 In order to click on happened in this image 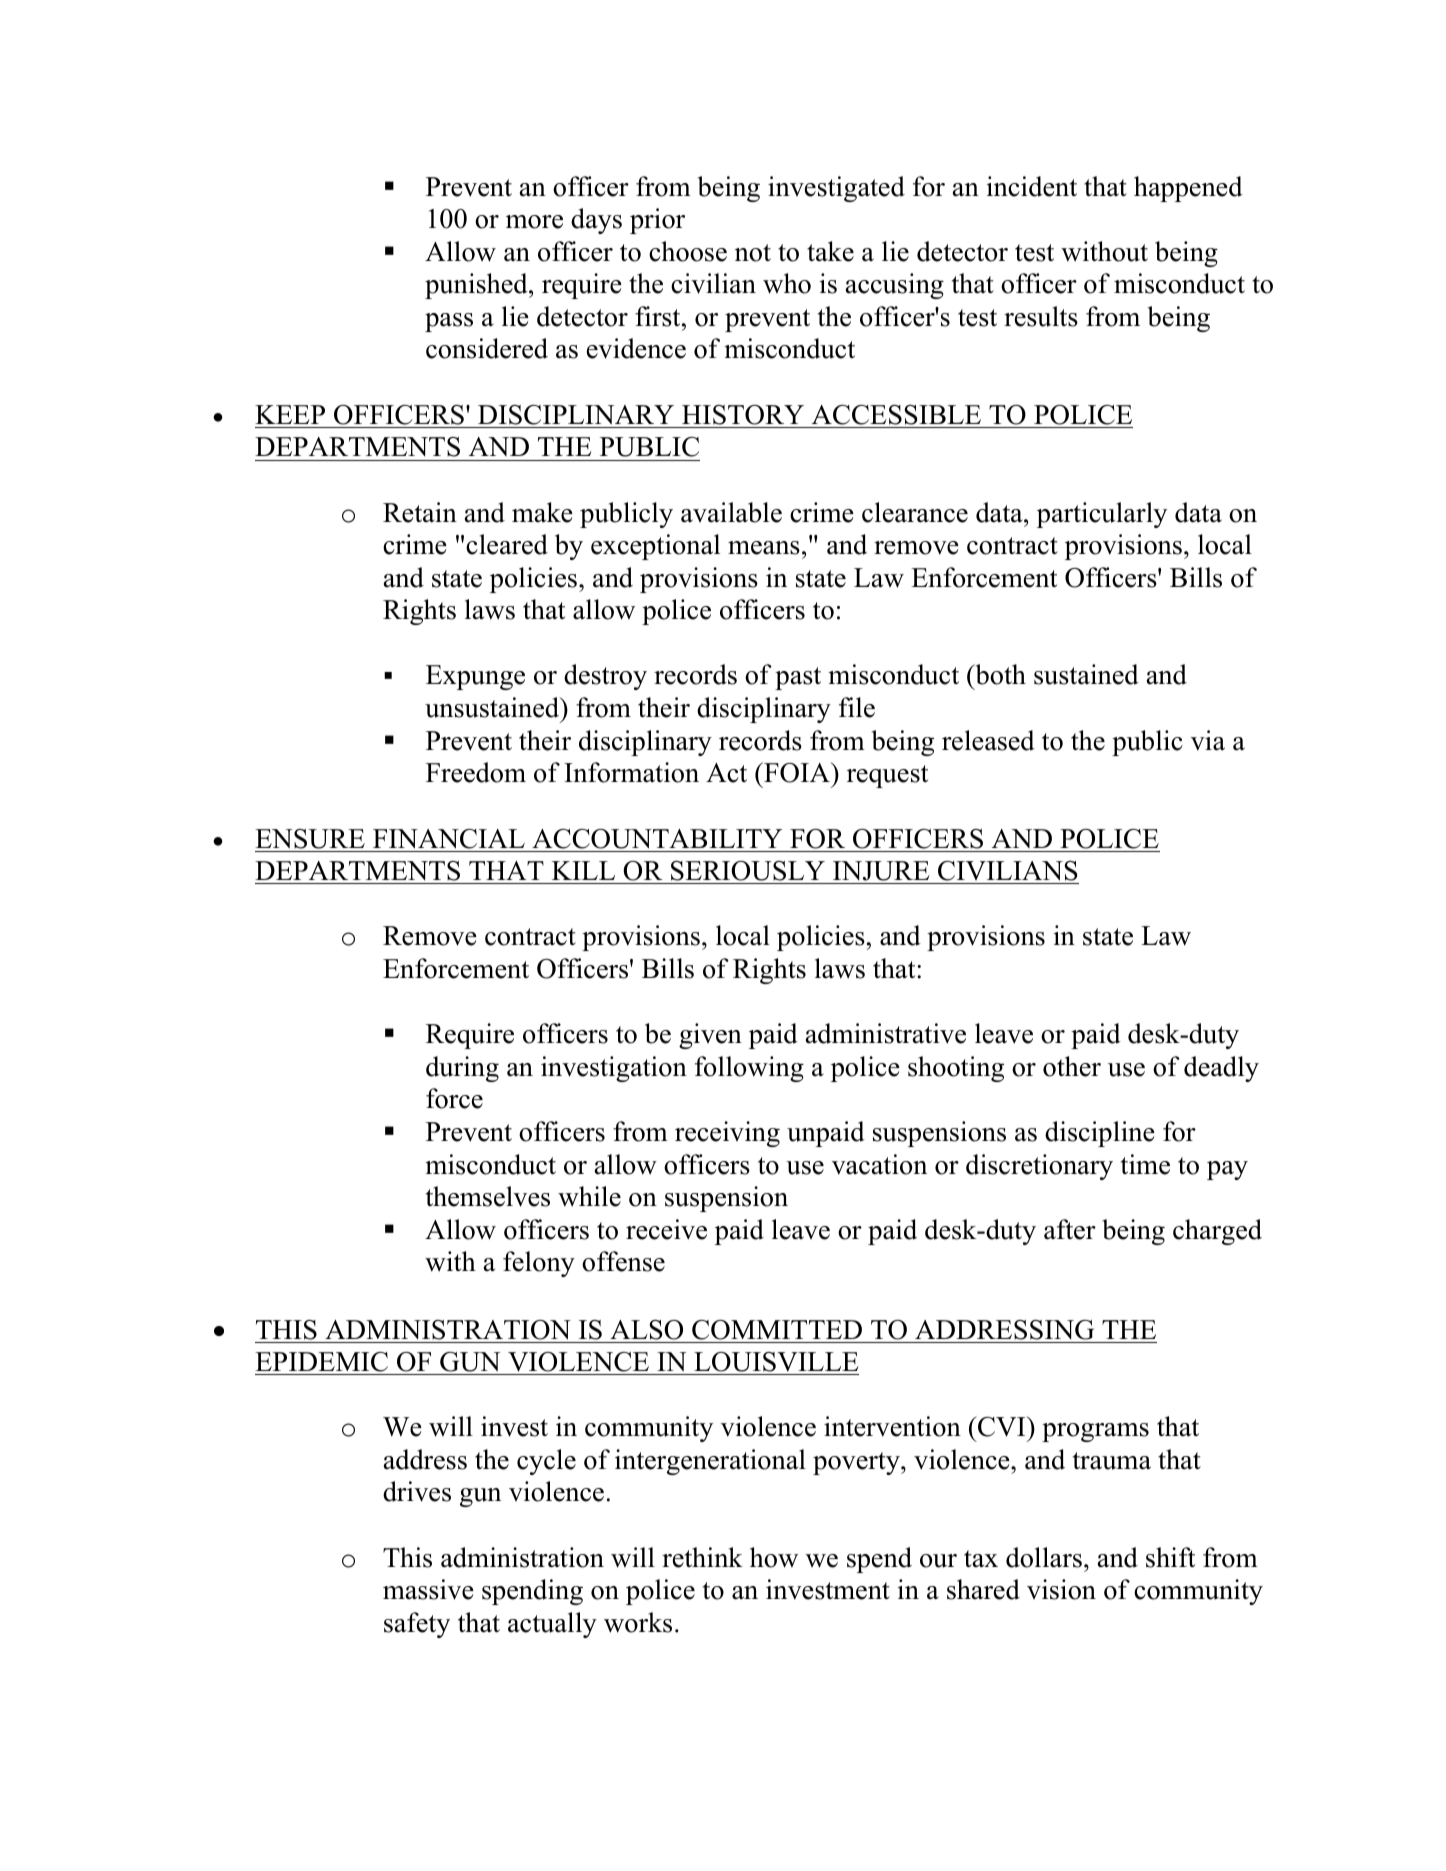, I will do `click(1188, 189)`.
